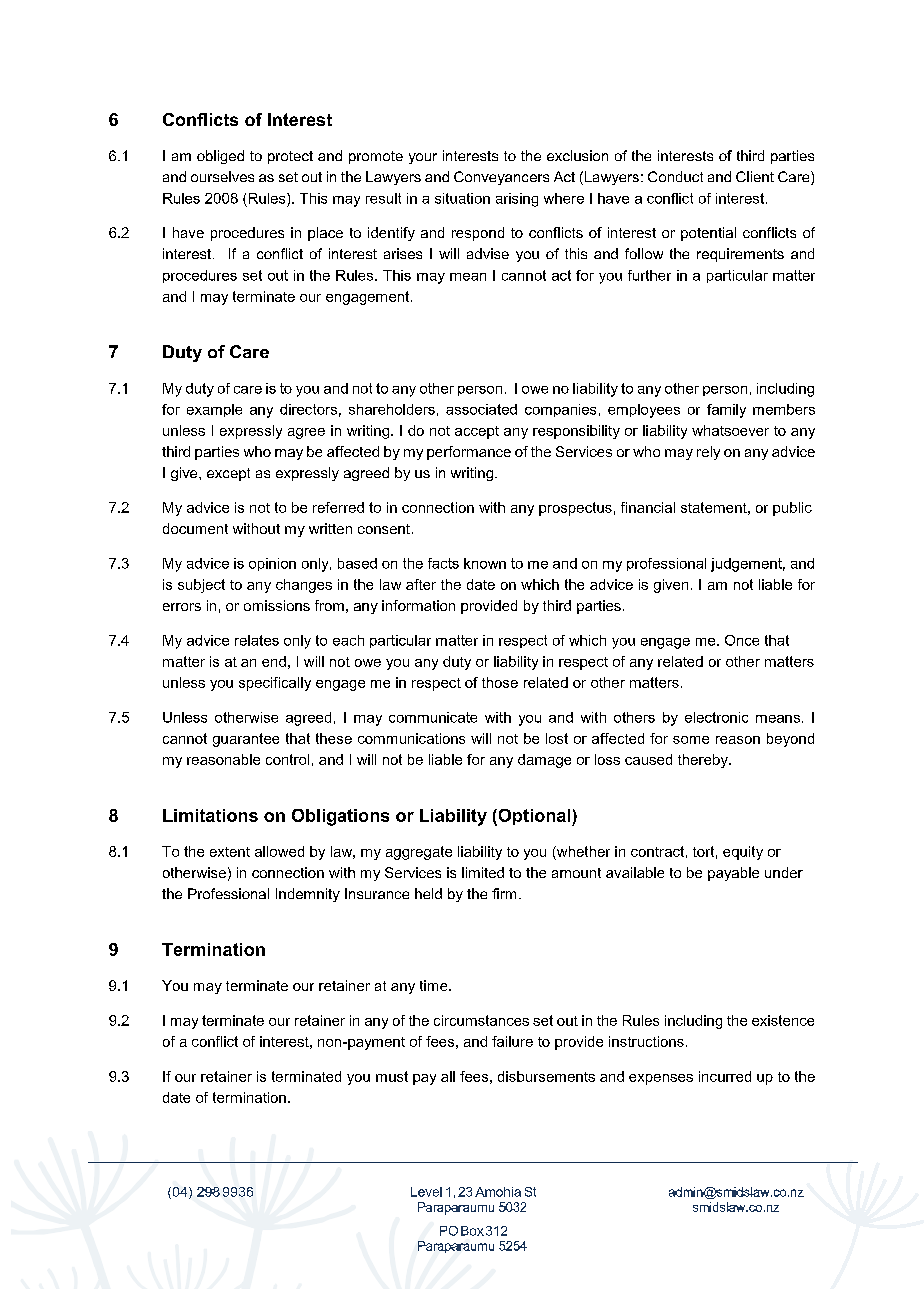 This screenshot has height=1296, width=924. Describe the element at coordinates (308, 895) in the screenshot. I see `Indemnity` at that location.
